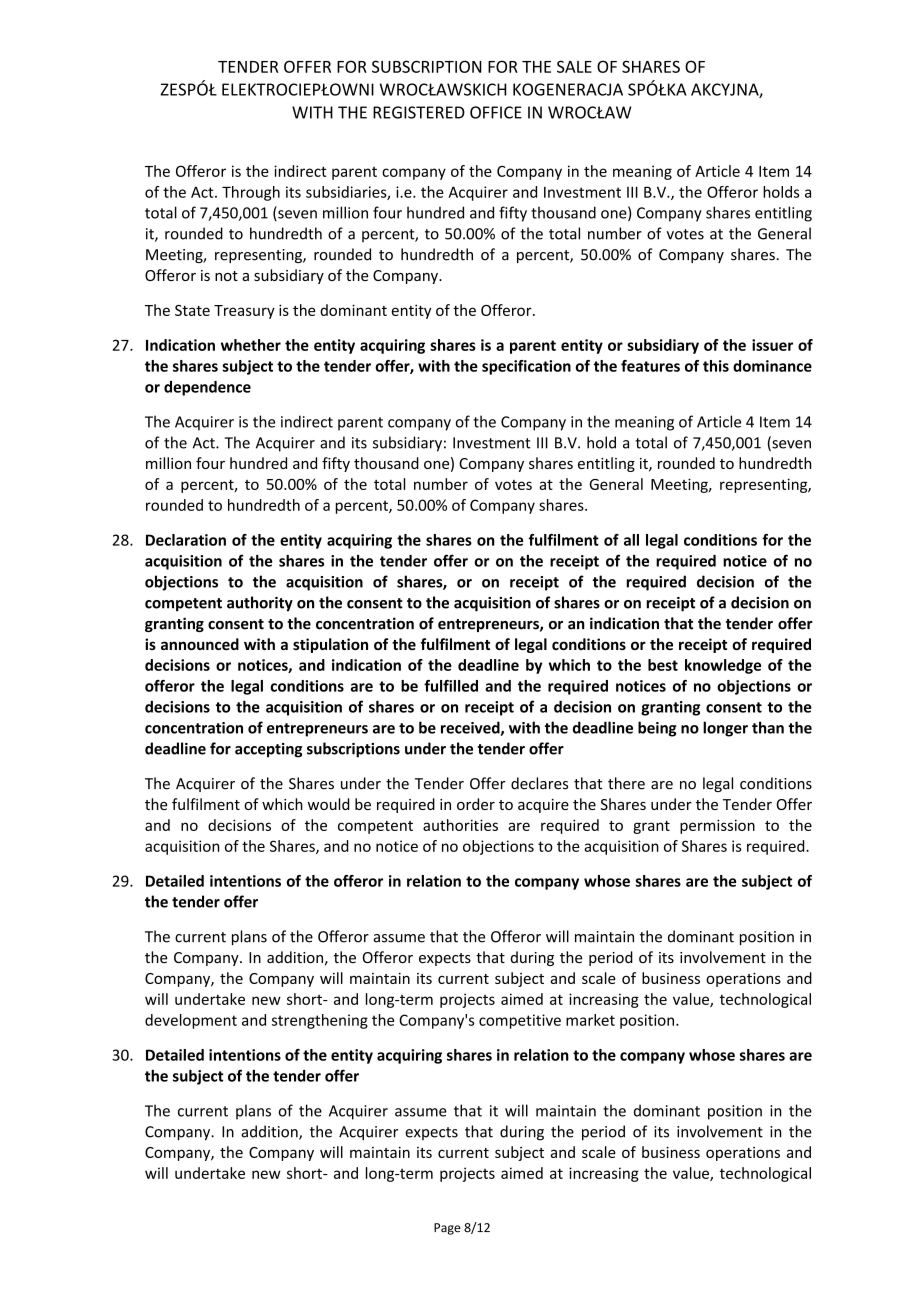 The height and width of the screenshot is (1308, 924). I want to click on OFFICE, so click(496, 112).
